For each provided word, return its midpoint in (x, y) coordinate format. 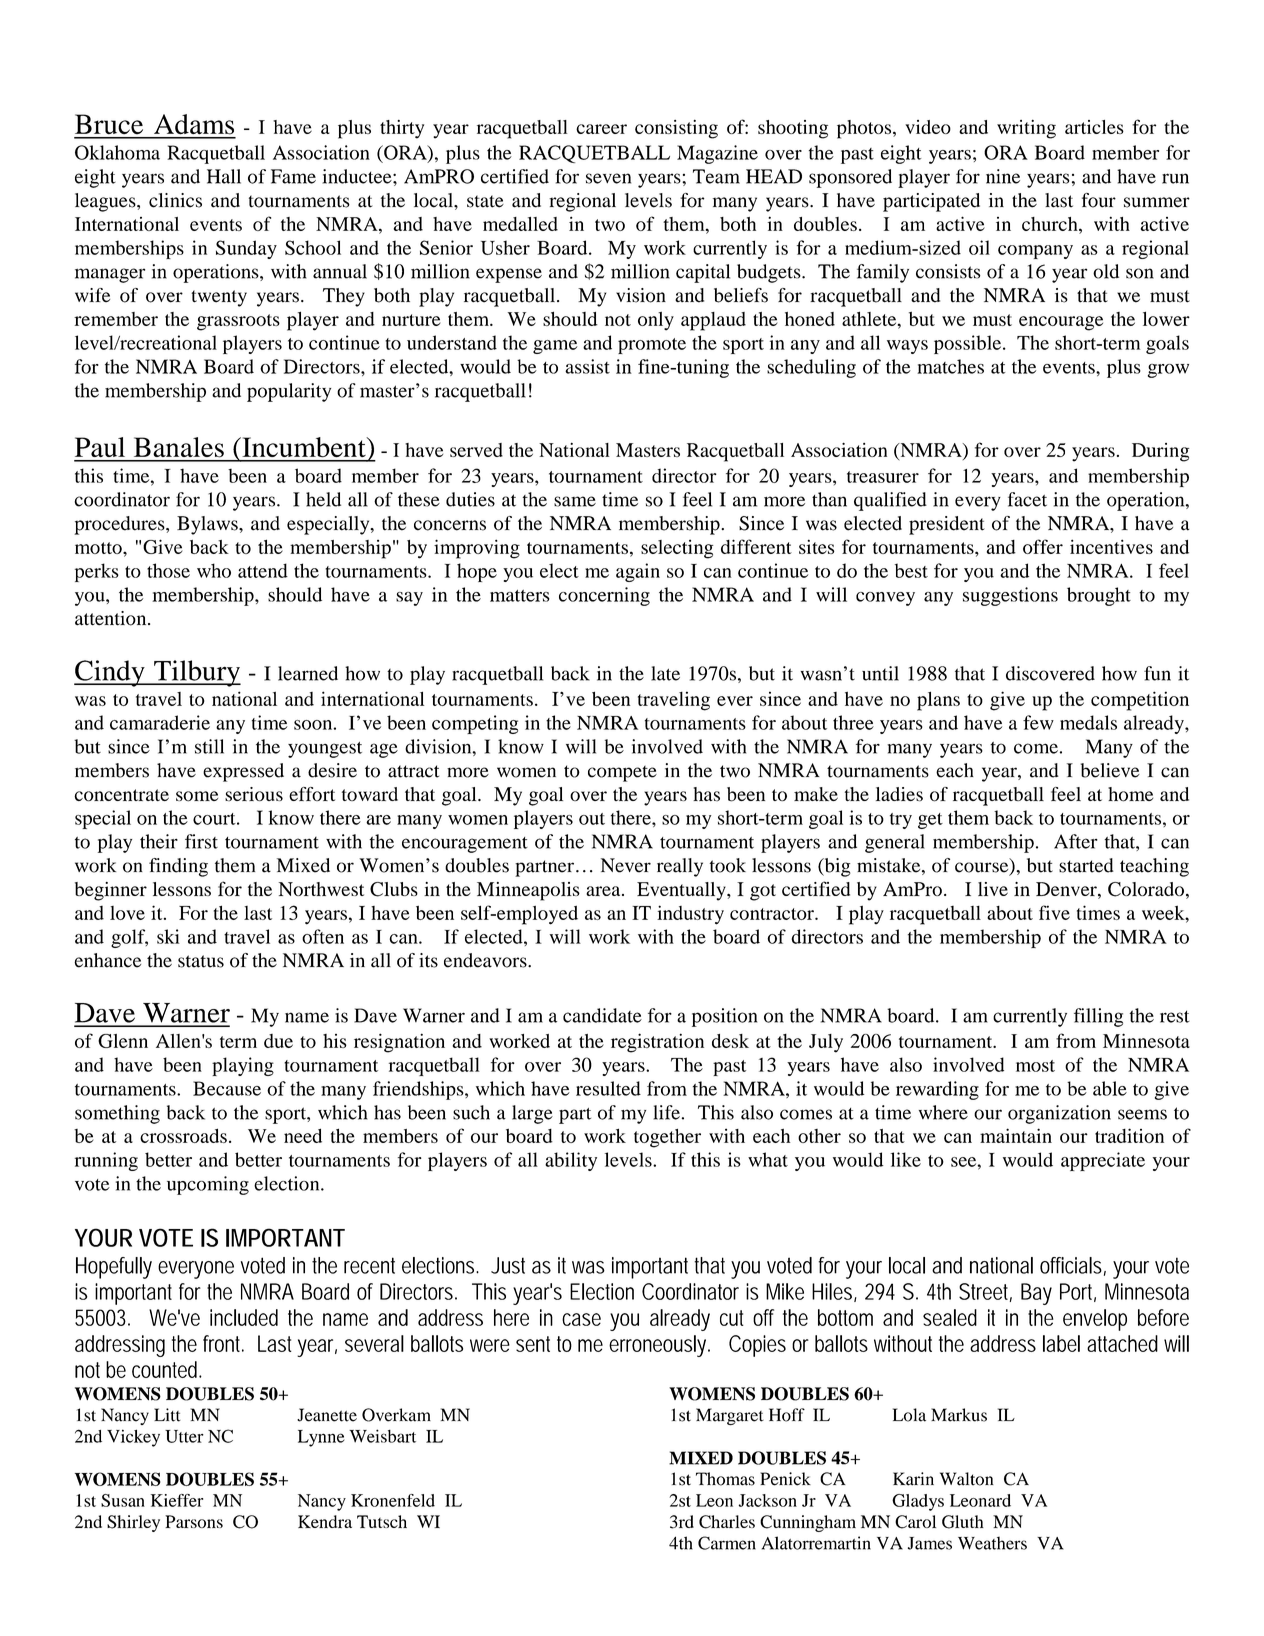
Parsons (194, 1521)
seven (608, 178)
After (1076, 841)
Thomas (725, 1479)
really (680, 867)
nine (1003, 176)
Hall (224, 176)
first (201, 841)
